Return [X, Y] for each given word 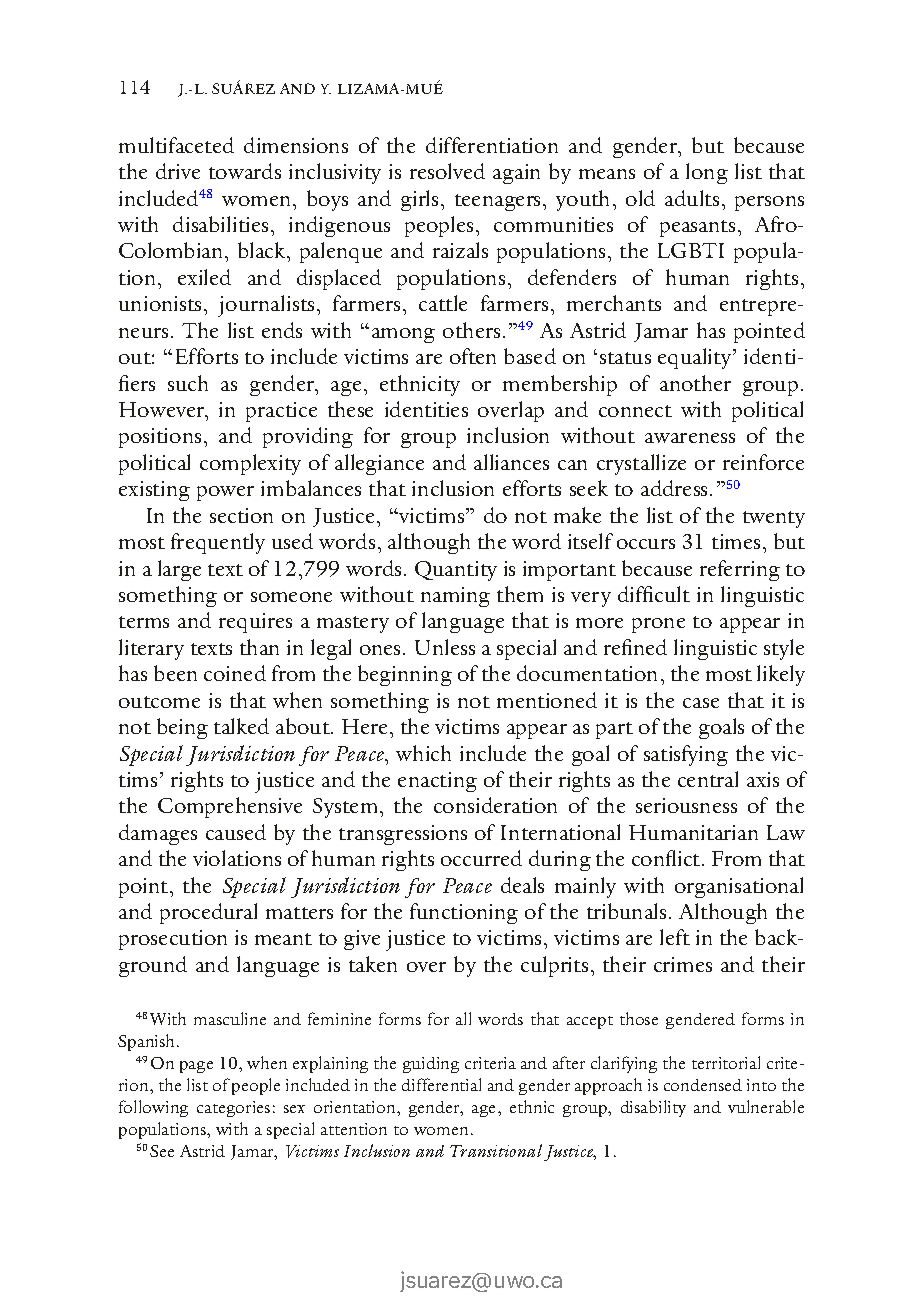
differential [441, 1084]
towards [245, 171]
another [695, 383]
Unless [445, 647]
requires [255, 623]
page [196, 1067]
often [473, 356]
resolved [447, 171]
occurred [481, 858]
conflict [667, 858]
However [163, 409]
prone [658, 625]
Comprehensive [230, 807]
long [707, 173]
